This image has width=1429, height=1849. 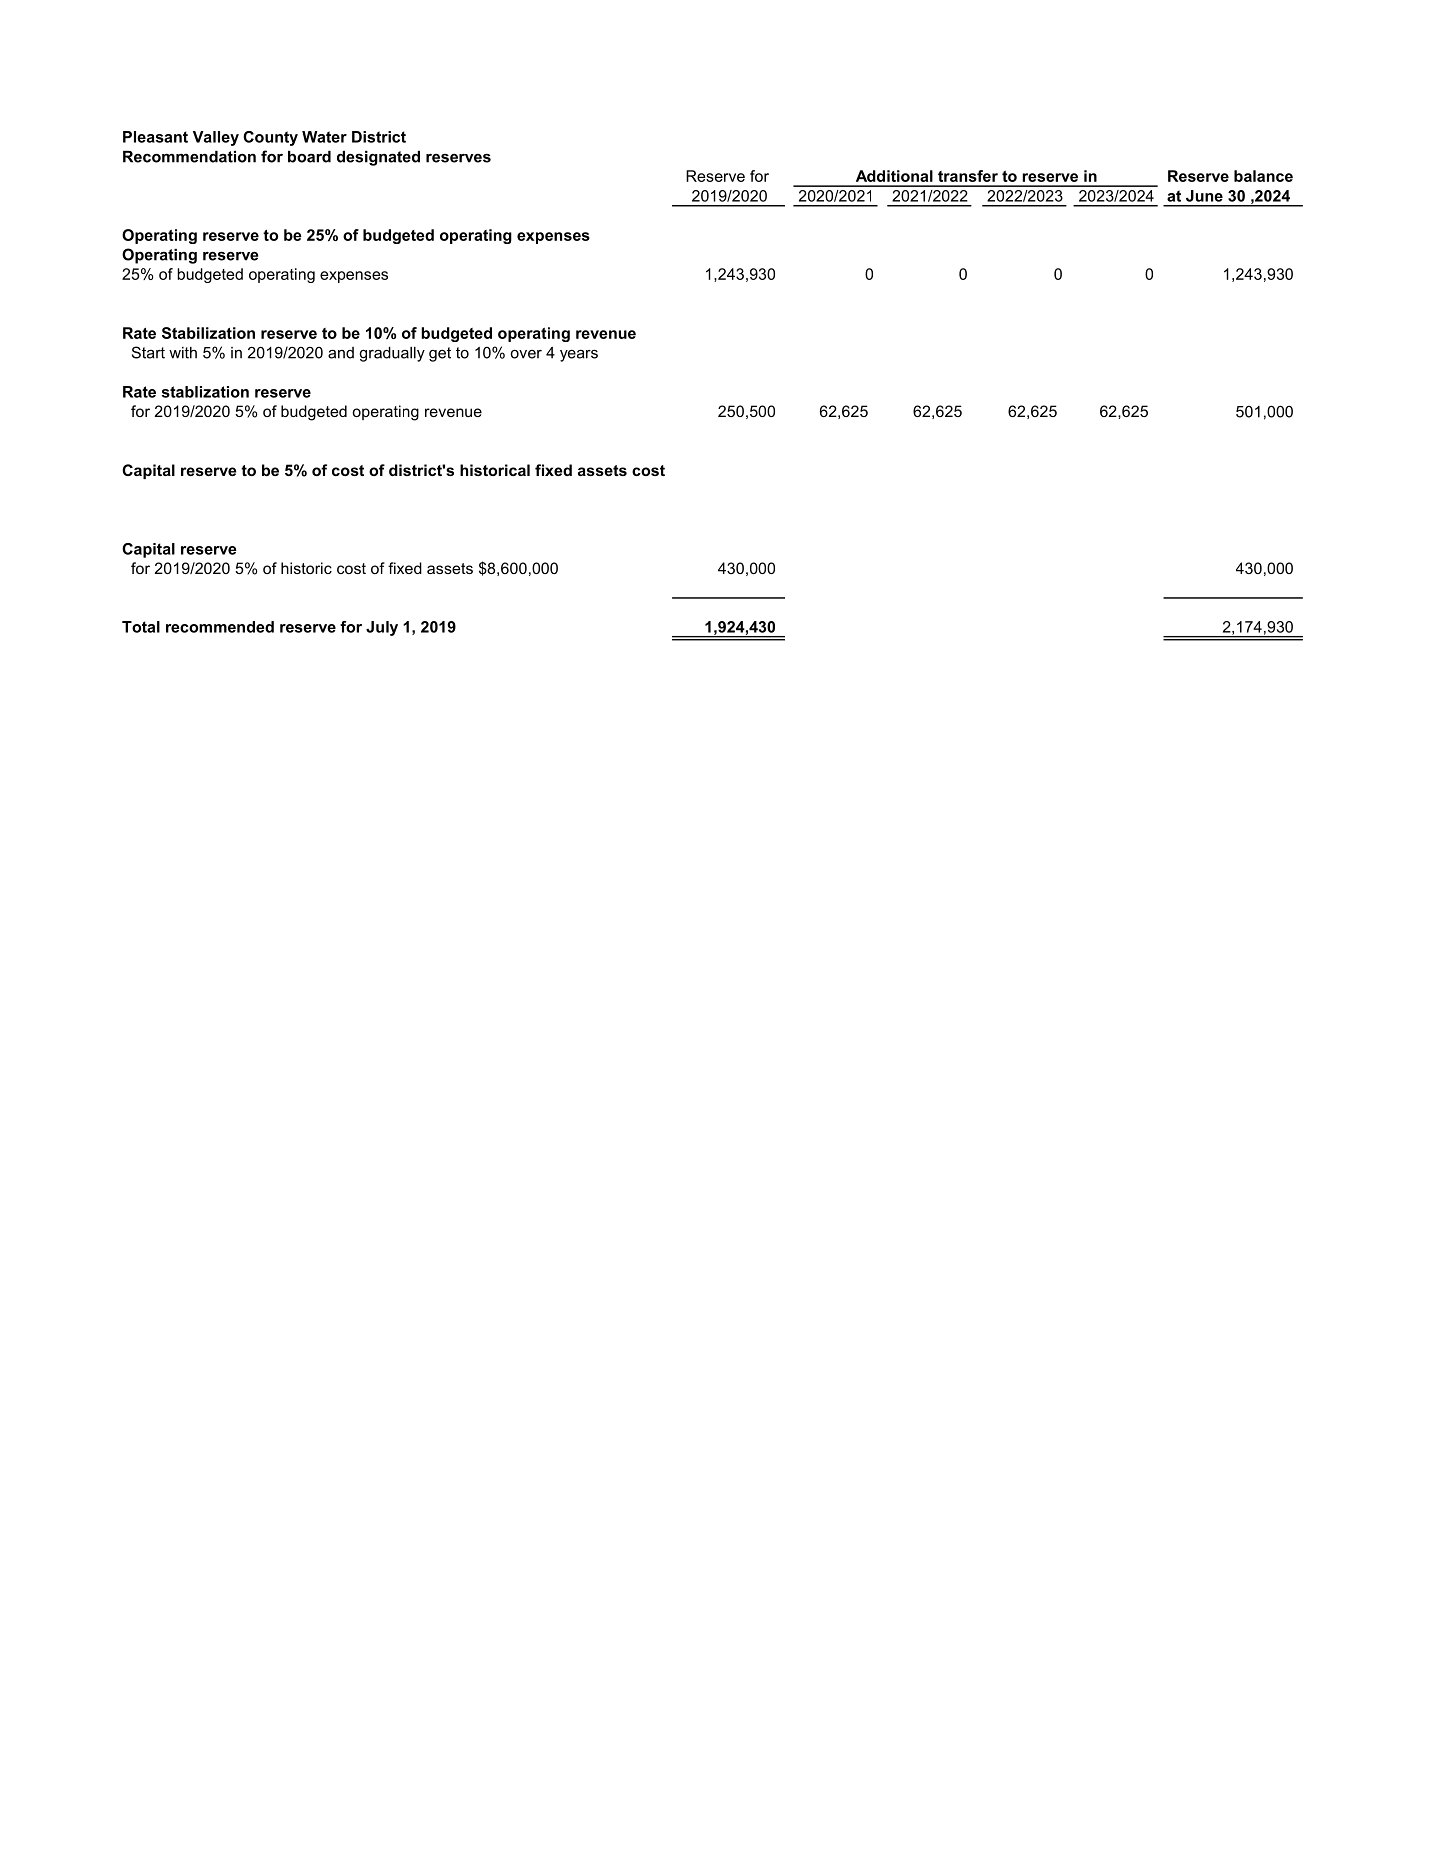 I want to click on Start, so click(x=148, y=352).
